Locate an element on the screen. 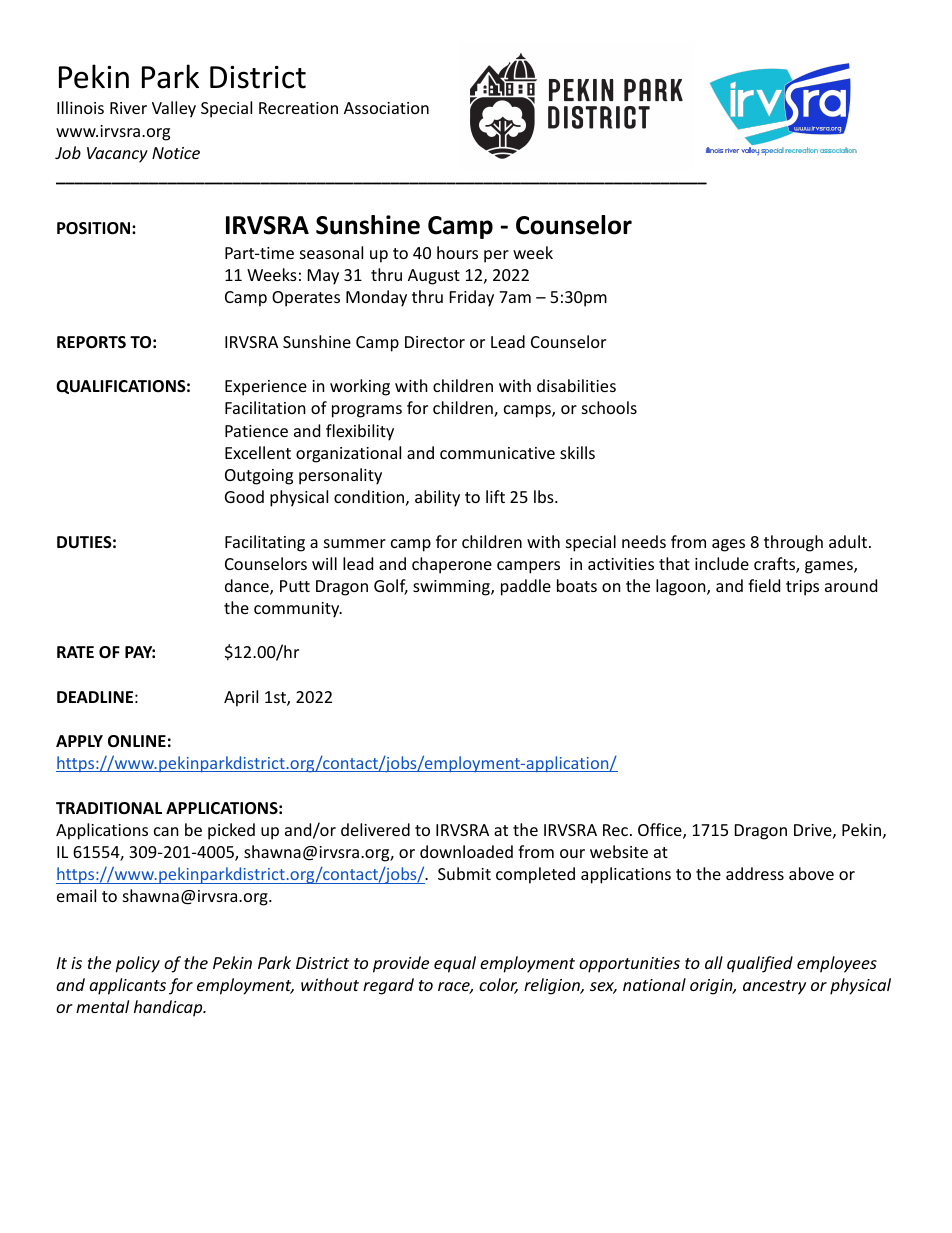 This screenshot has height=1233, width=952. applicants is located at coordinates (127, 986).
